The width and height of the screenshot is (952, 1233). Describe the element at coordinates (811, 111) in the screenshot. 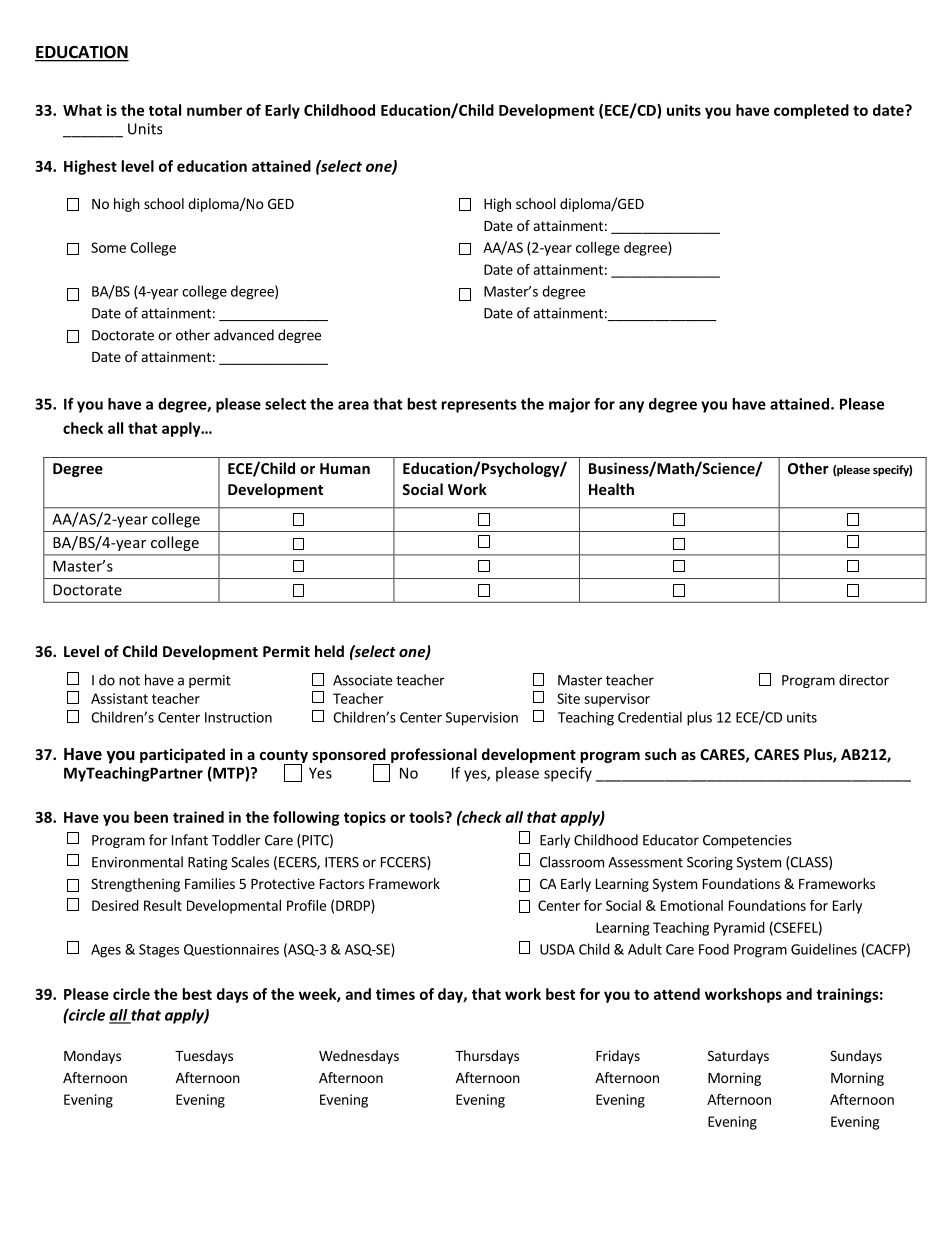

I see `completed` at that location.
